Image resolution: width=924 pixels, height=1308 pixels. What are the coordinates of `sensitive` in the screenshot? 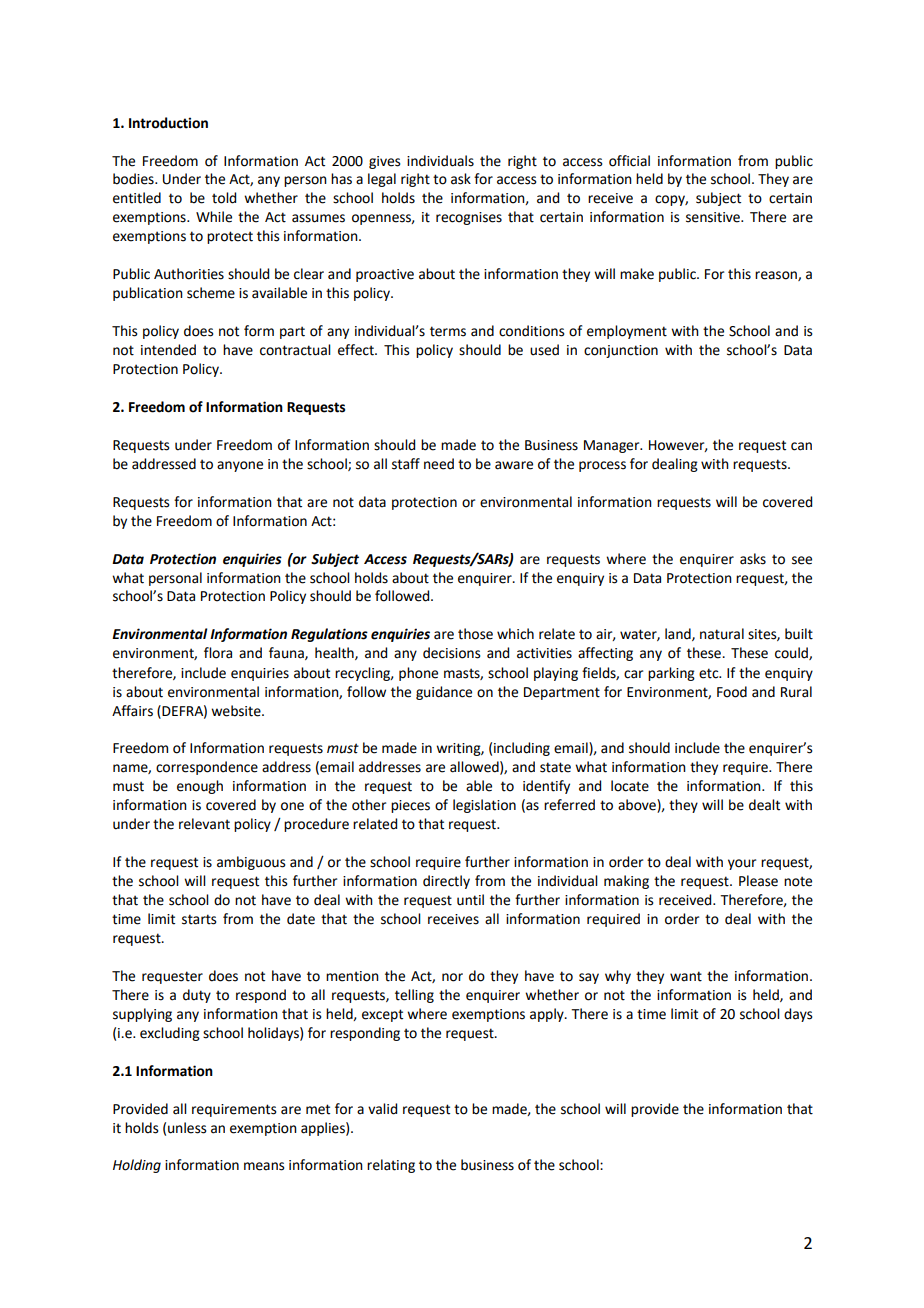 It's located at (714, 217).
